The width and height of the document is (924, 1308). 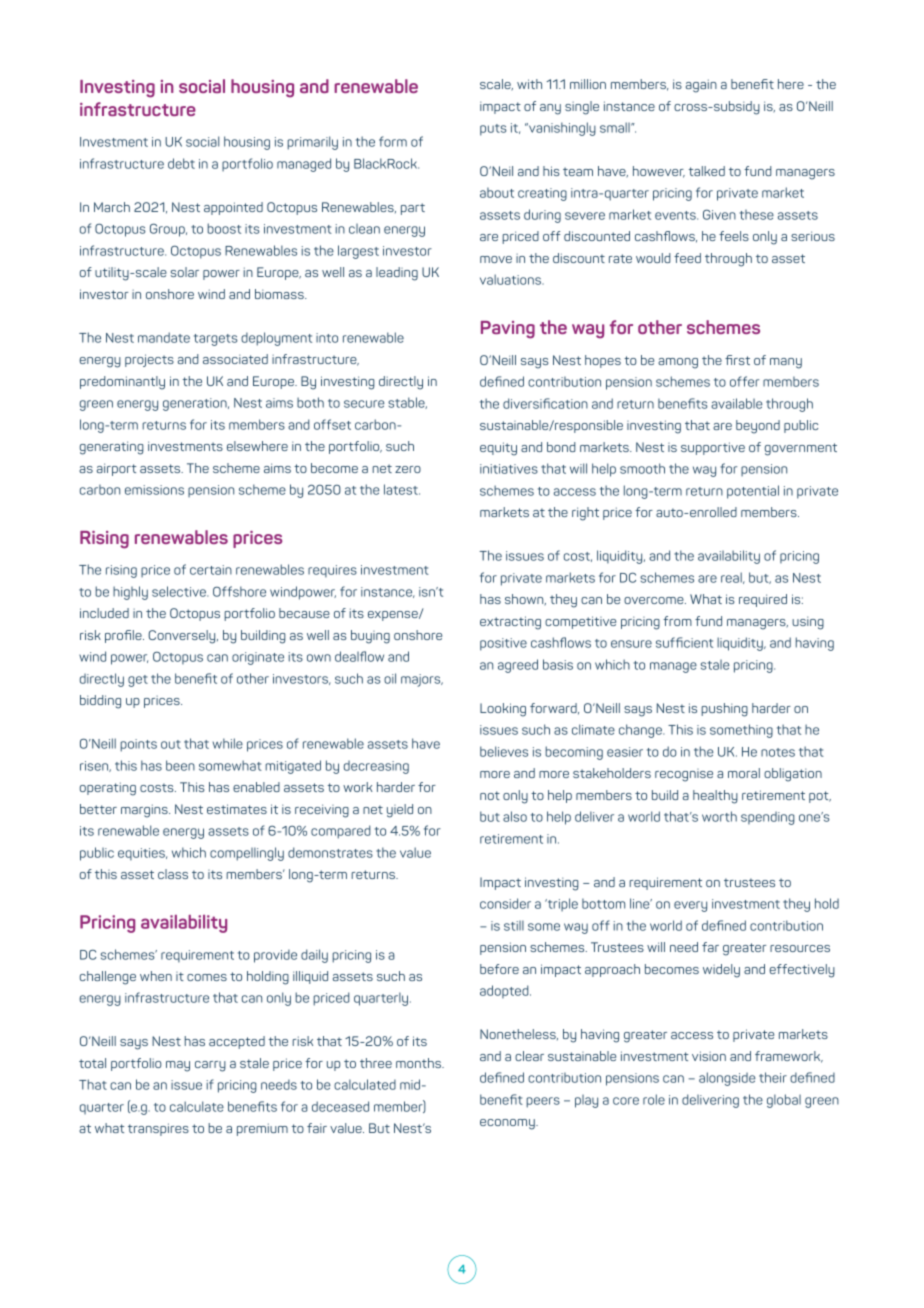 I want to click on months, so click(x=420, y=1063).
